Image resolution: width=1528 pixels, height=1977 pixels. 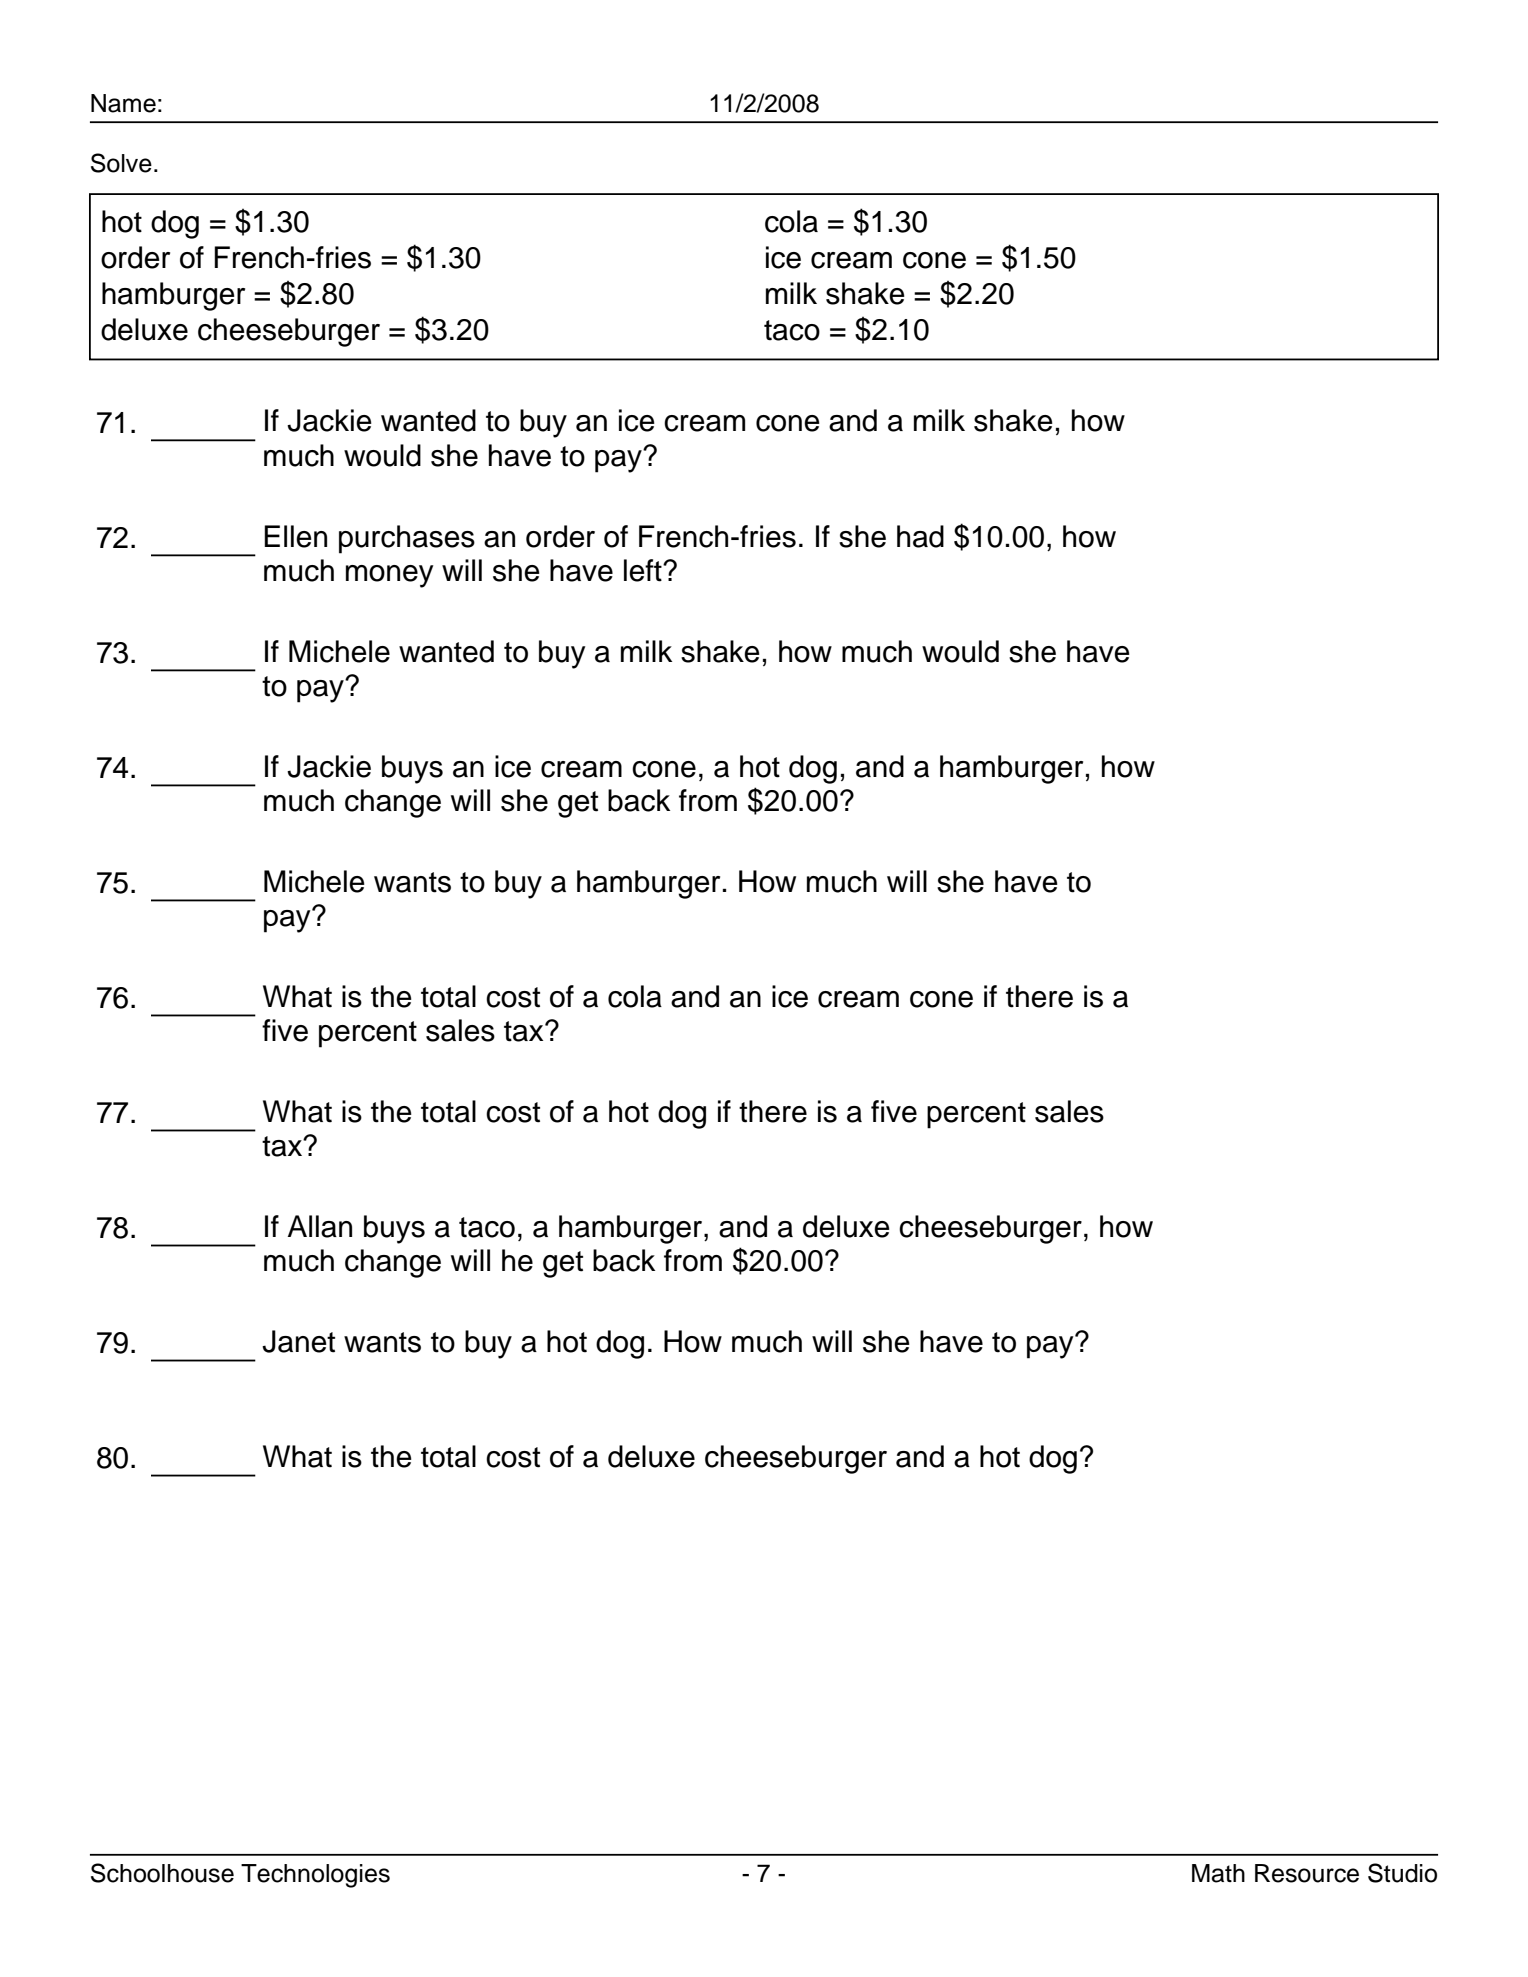 What do you see at coordinates (320, 1226) in the document?
I see `Allan` at bounding box center [320, 1226].
